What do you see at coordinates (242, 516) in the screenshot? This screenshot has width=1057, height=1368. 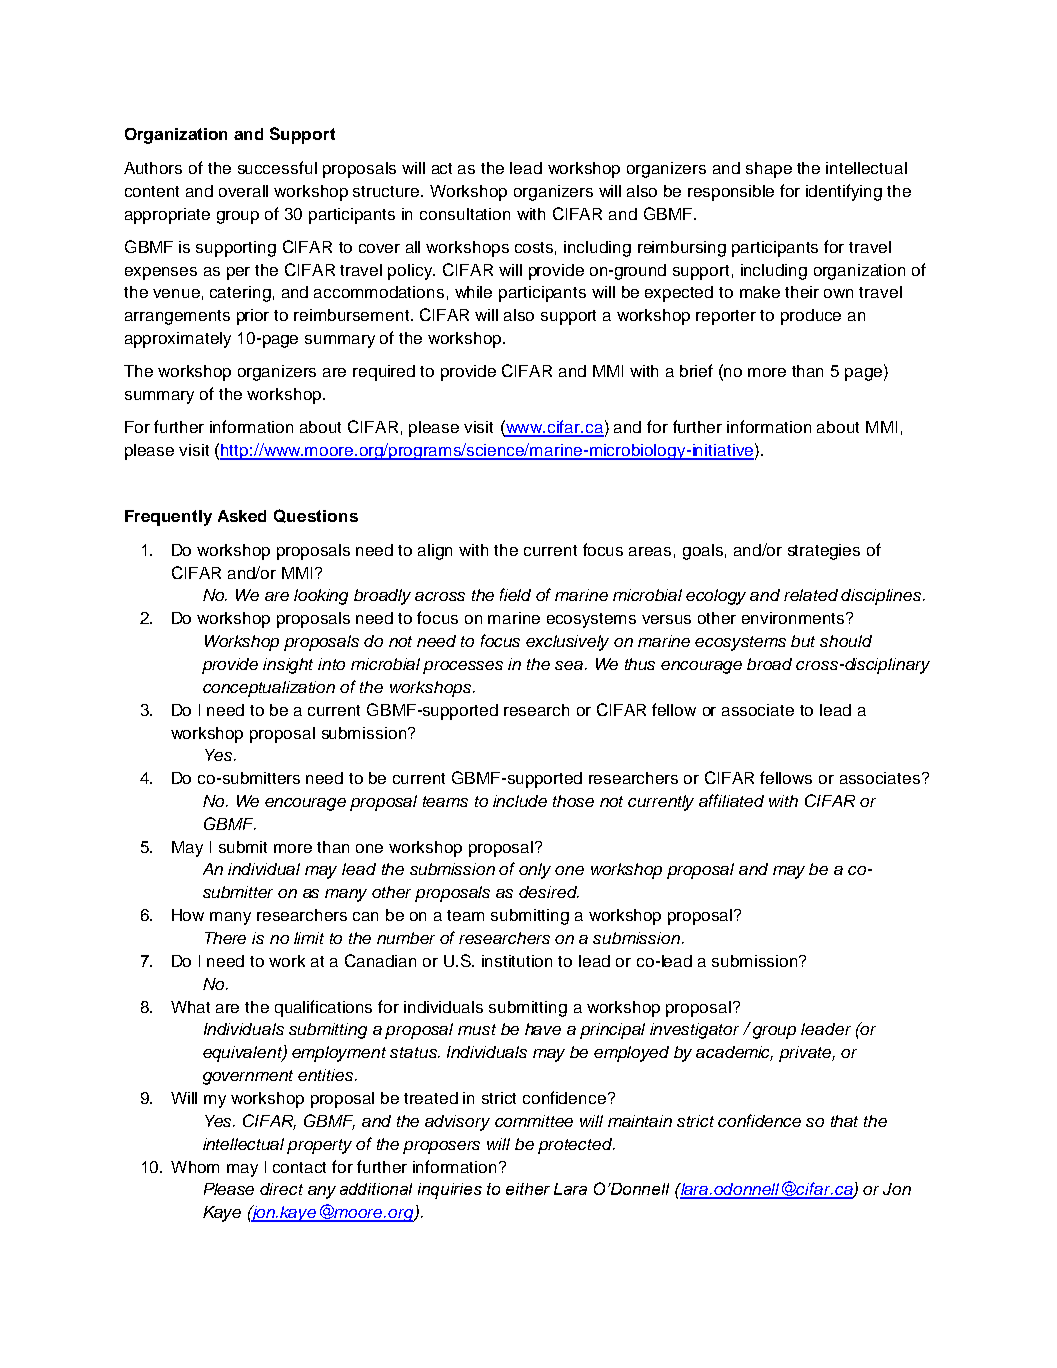 I see `Asked` at bounding box center [242, 516].
